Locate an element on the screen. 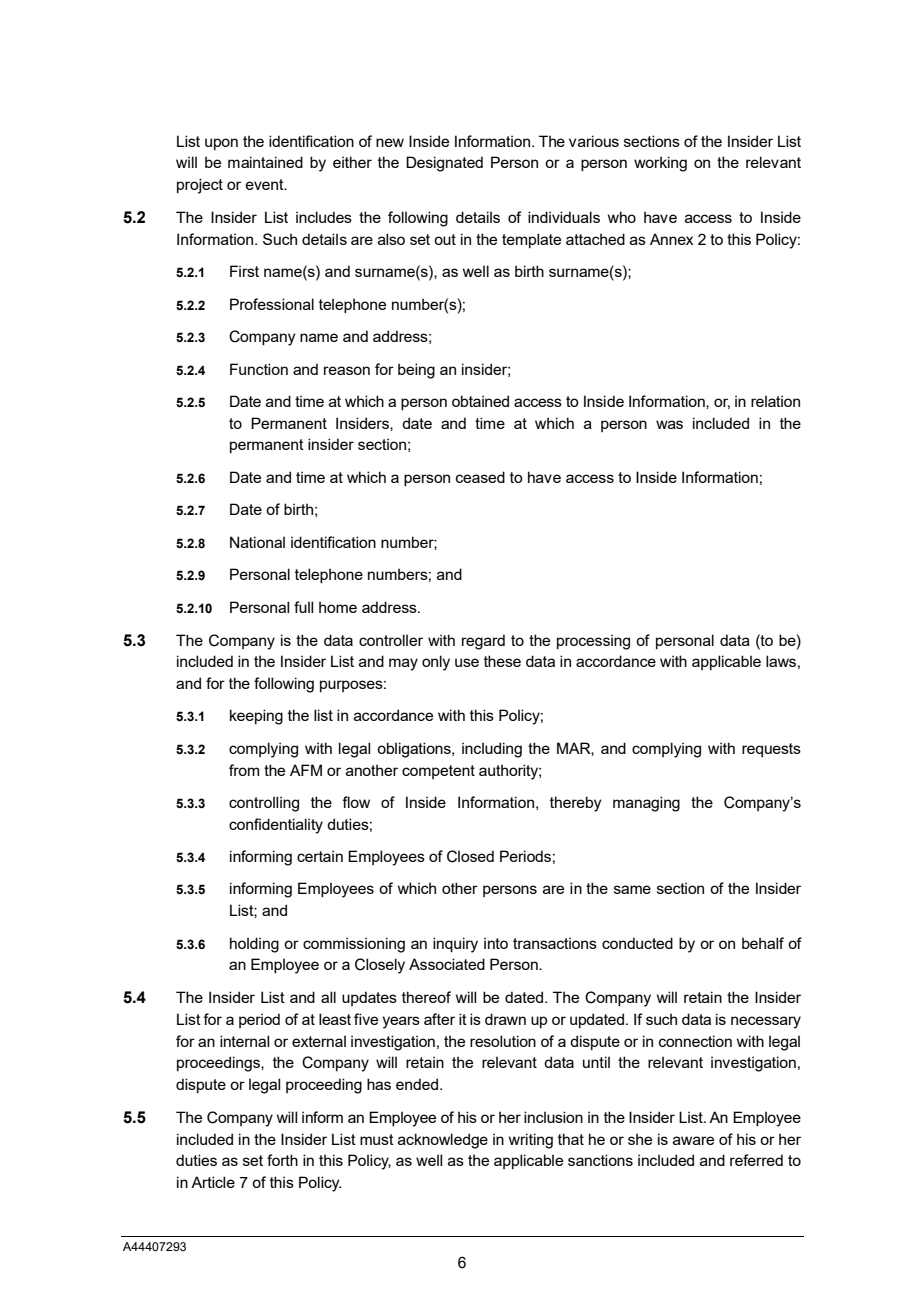 Image resolution: width=924 pixels, height=1308 pixels. maintained is located at coordinates (265, 162).
